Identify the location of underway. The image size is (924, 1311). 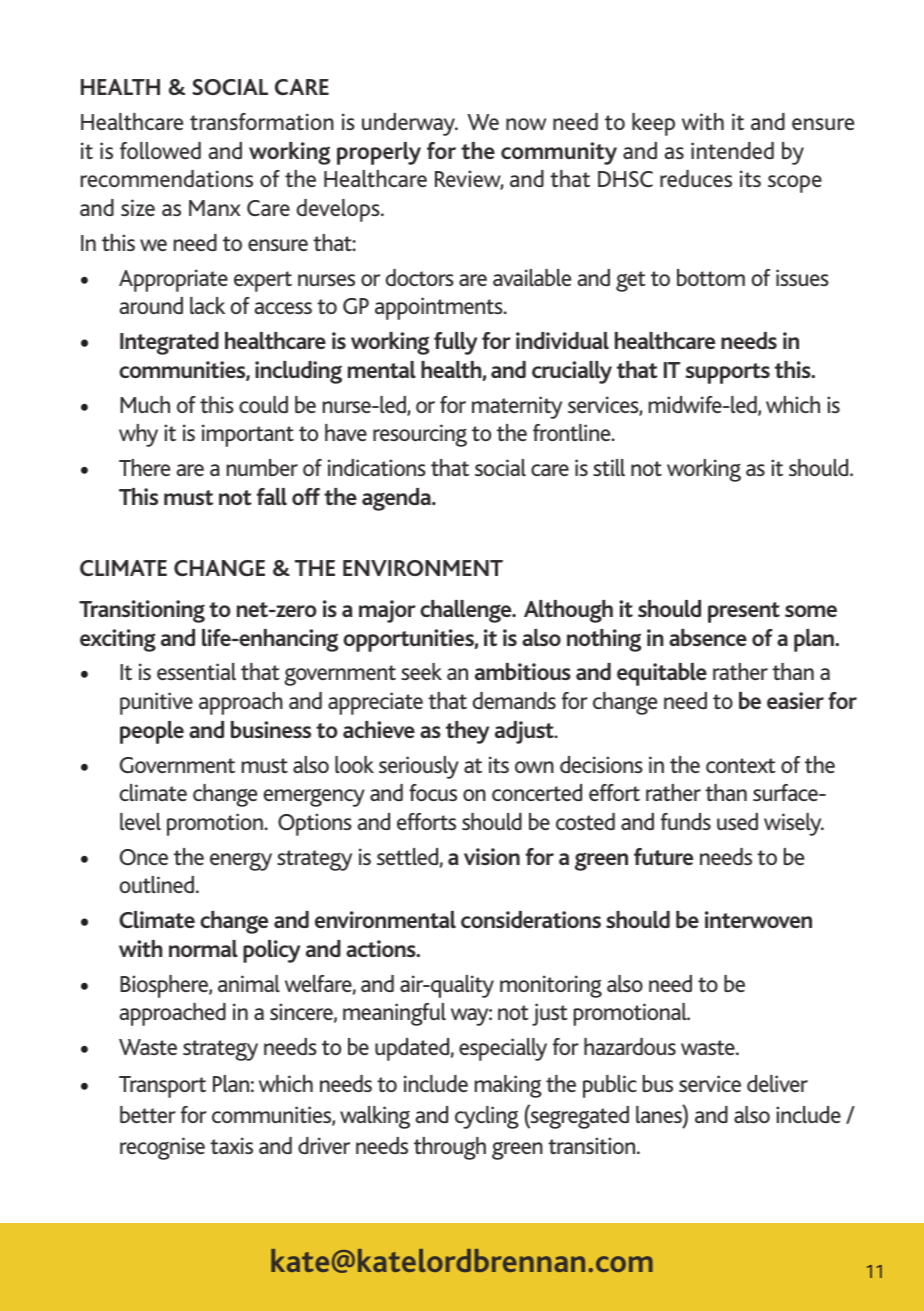
(410, 124).
